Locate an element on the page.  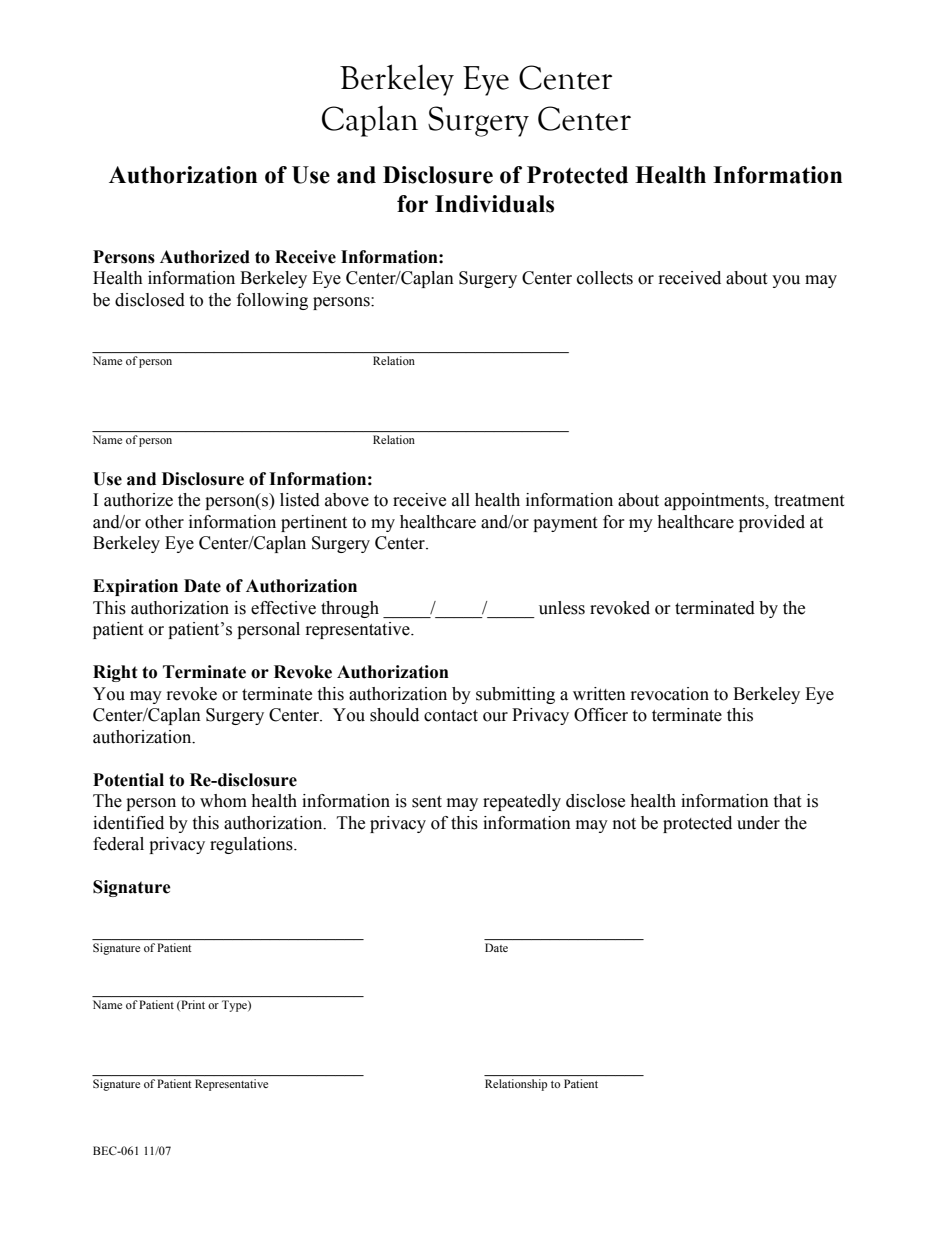
revocation is located at coordinates (670, 694).
